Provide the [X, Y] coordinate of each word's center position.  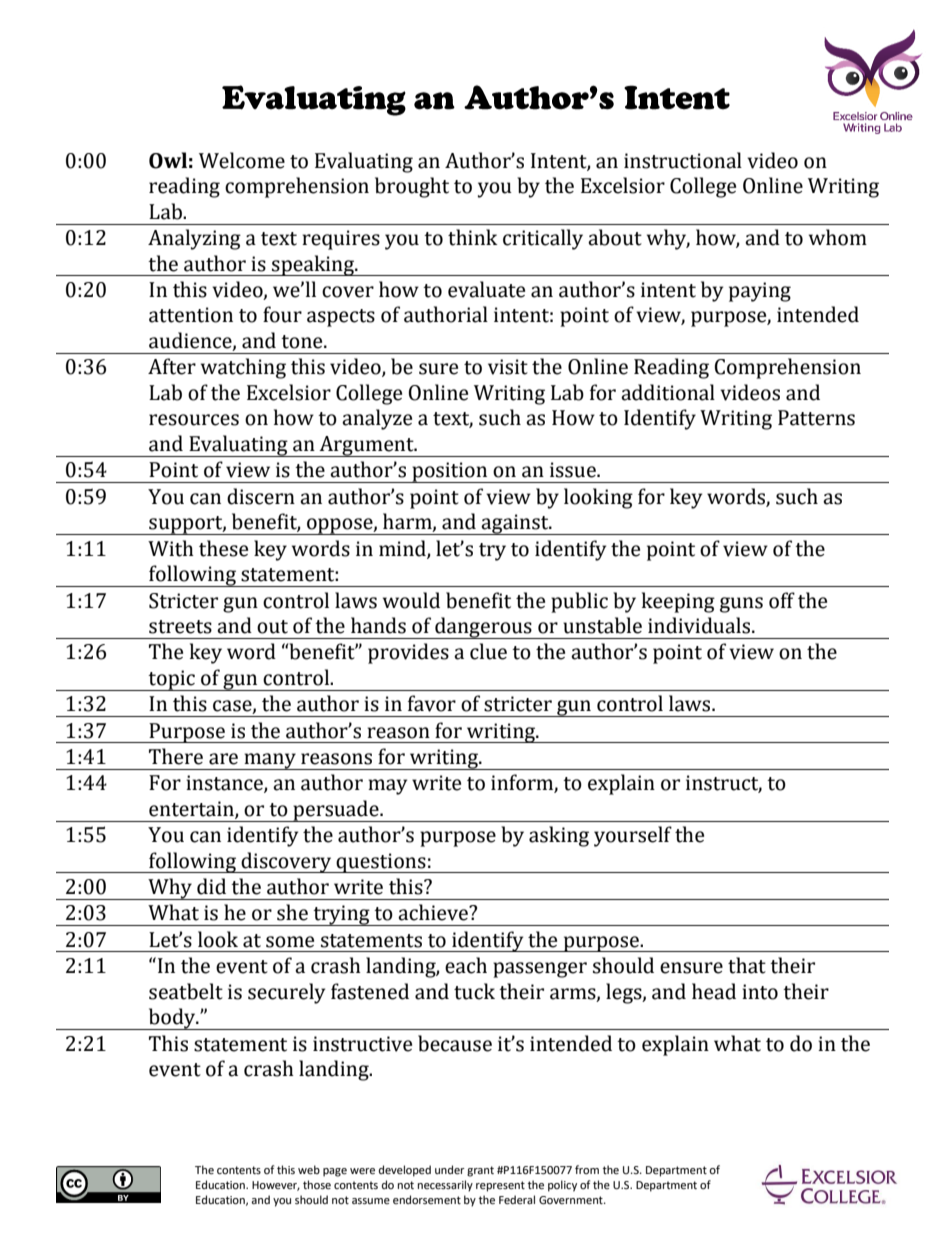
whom [838, 237]
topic [172, 680]
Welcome [242, 160]
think [473, 237]
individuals [699, 625]
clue [488, 651]
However [276, 1186]
